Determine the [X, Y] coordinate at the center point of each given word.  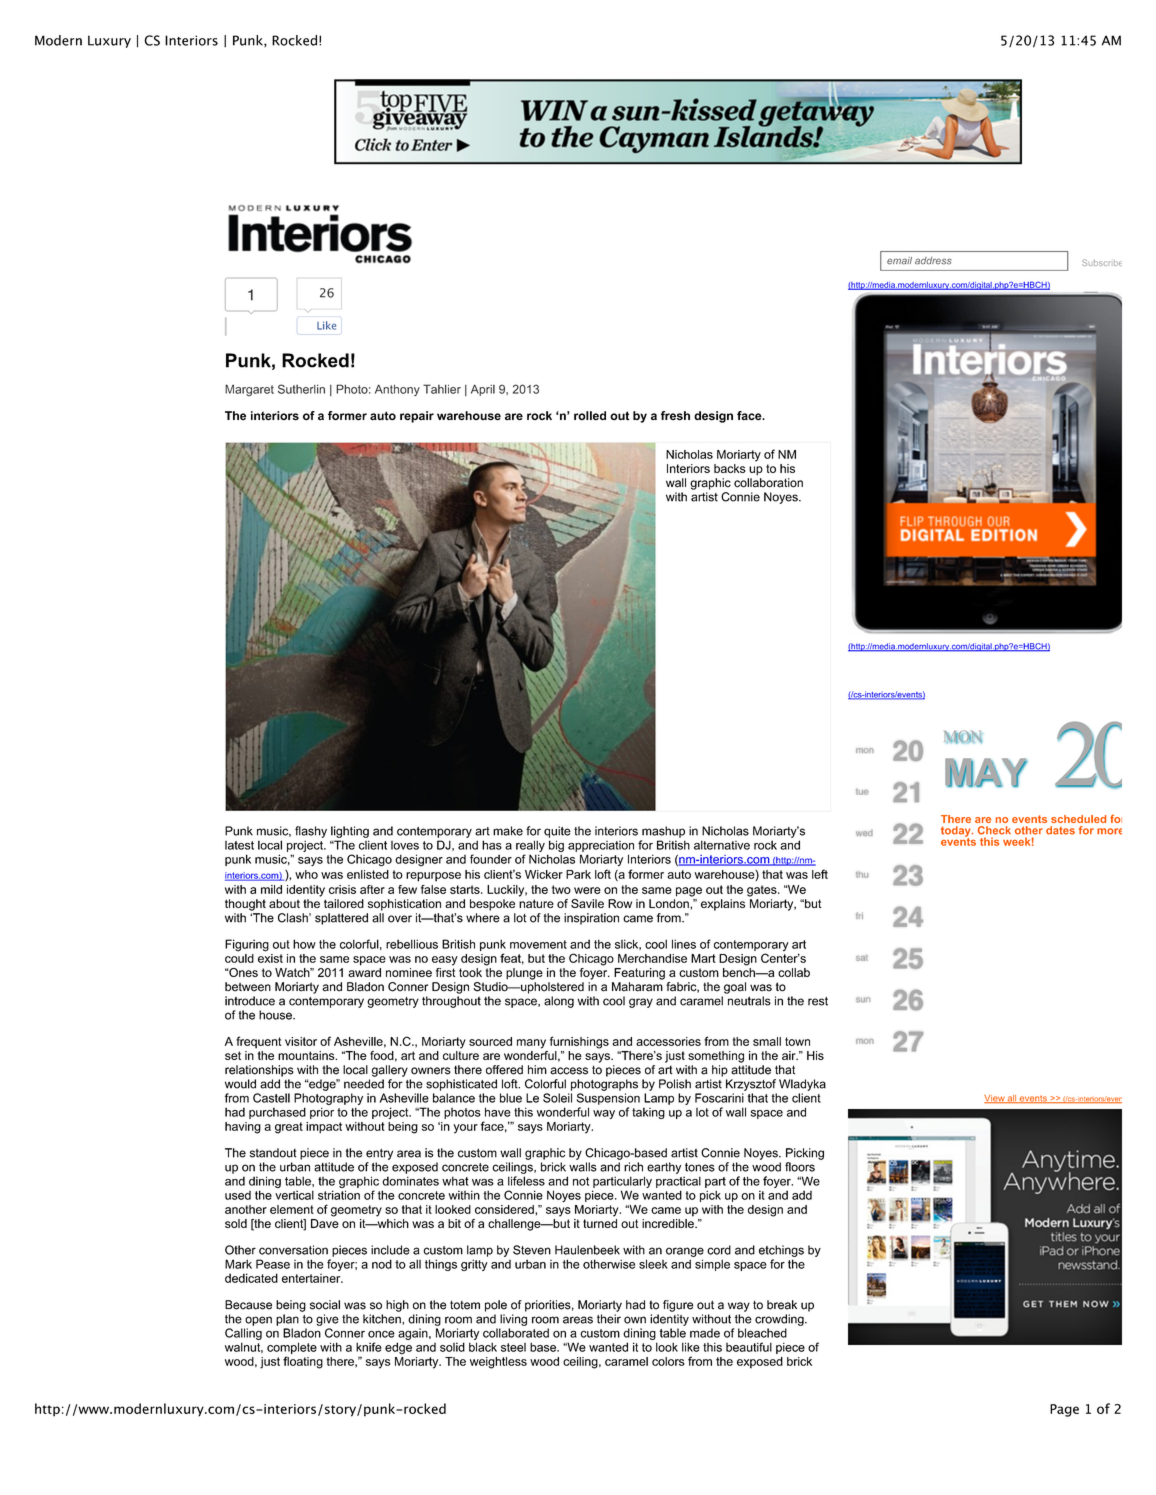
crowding [780, 1320]
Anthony [397, 390]
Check [994, 830]
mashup [663, 832]
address [933, 261]
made [705, 1333]
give [327, 1320]
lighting [350, 832]
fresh [675, 416]
